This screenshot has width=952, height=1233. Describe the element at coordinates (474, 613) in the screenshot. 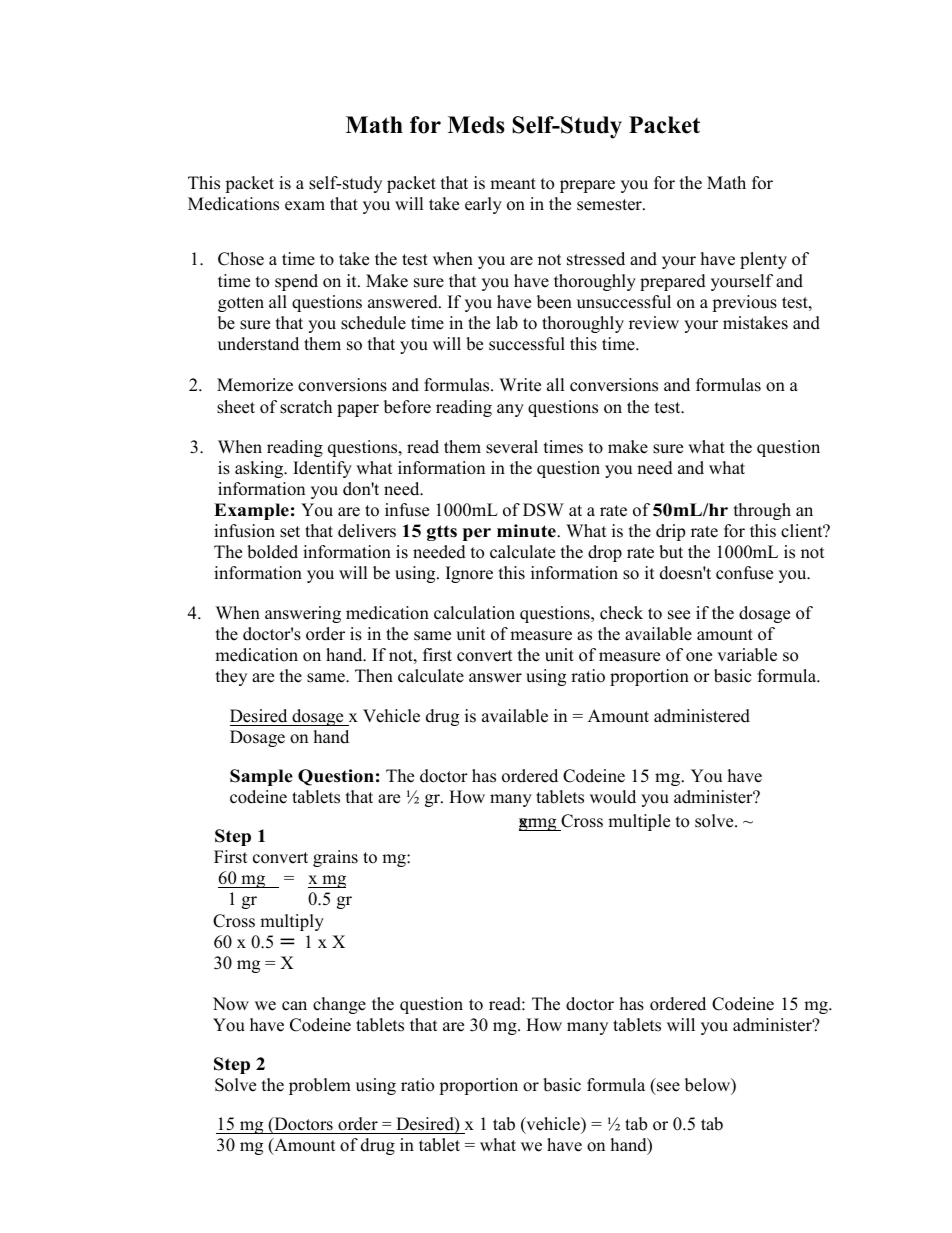

I see `calculation` at that location.
